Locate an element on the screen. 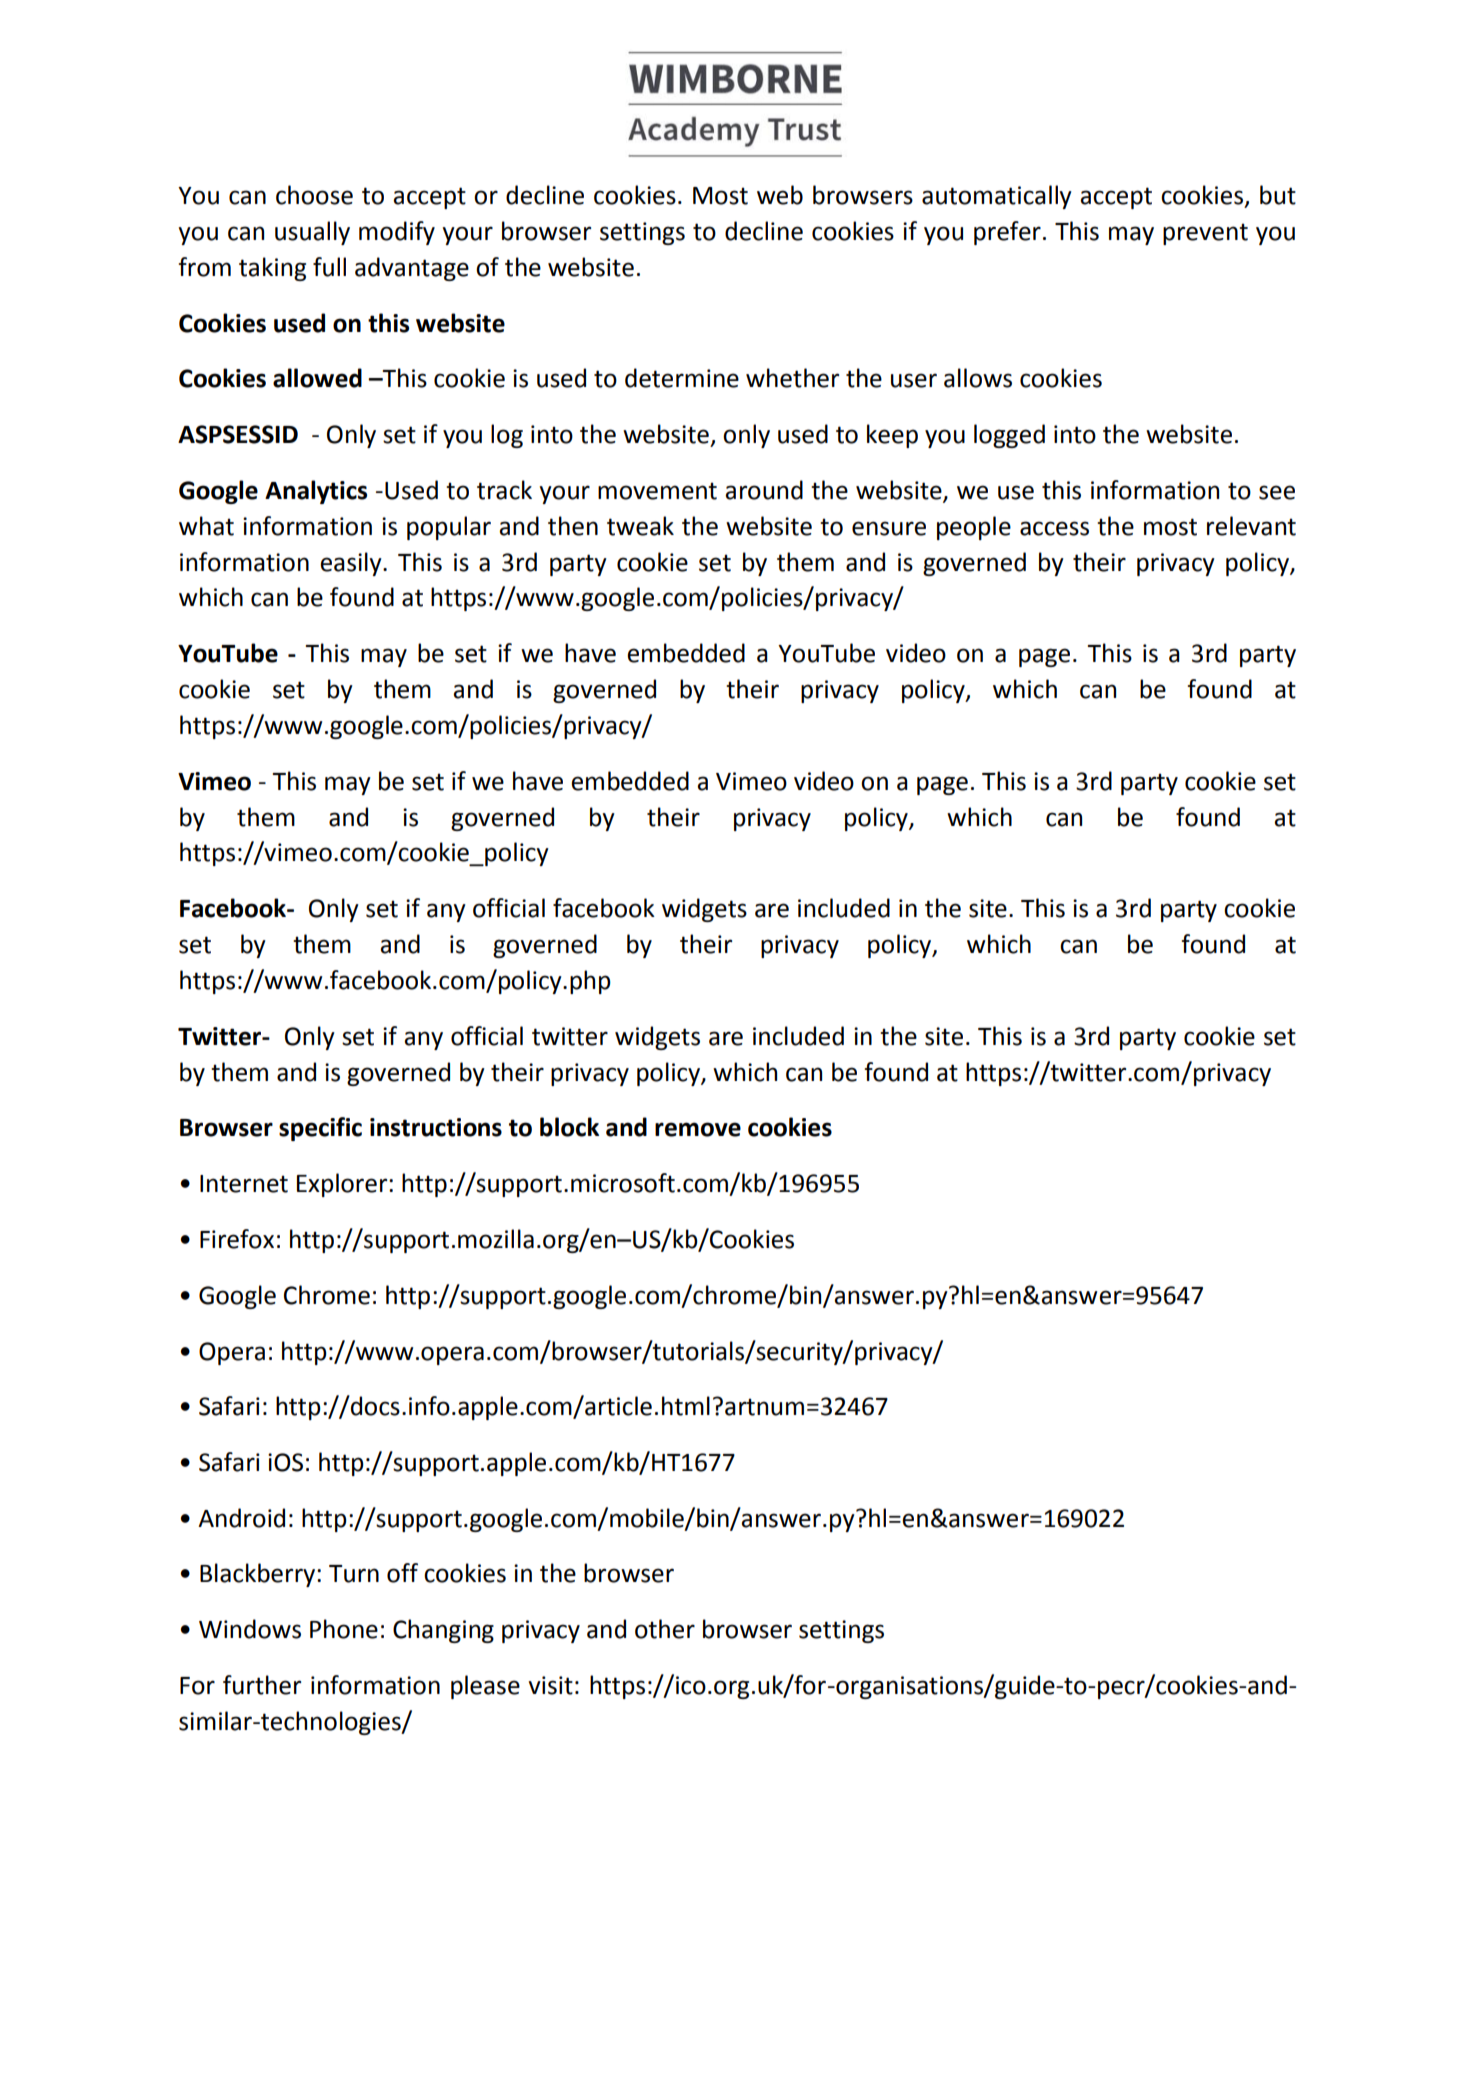 The image size is (1475, 2086). whether is located at coordinates (792, 378).
